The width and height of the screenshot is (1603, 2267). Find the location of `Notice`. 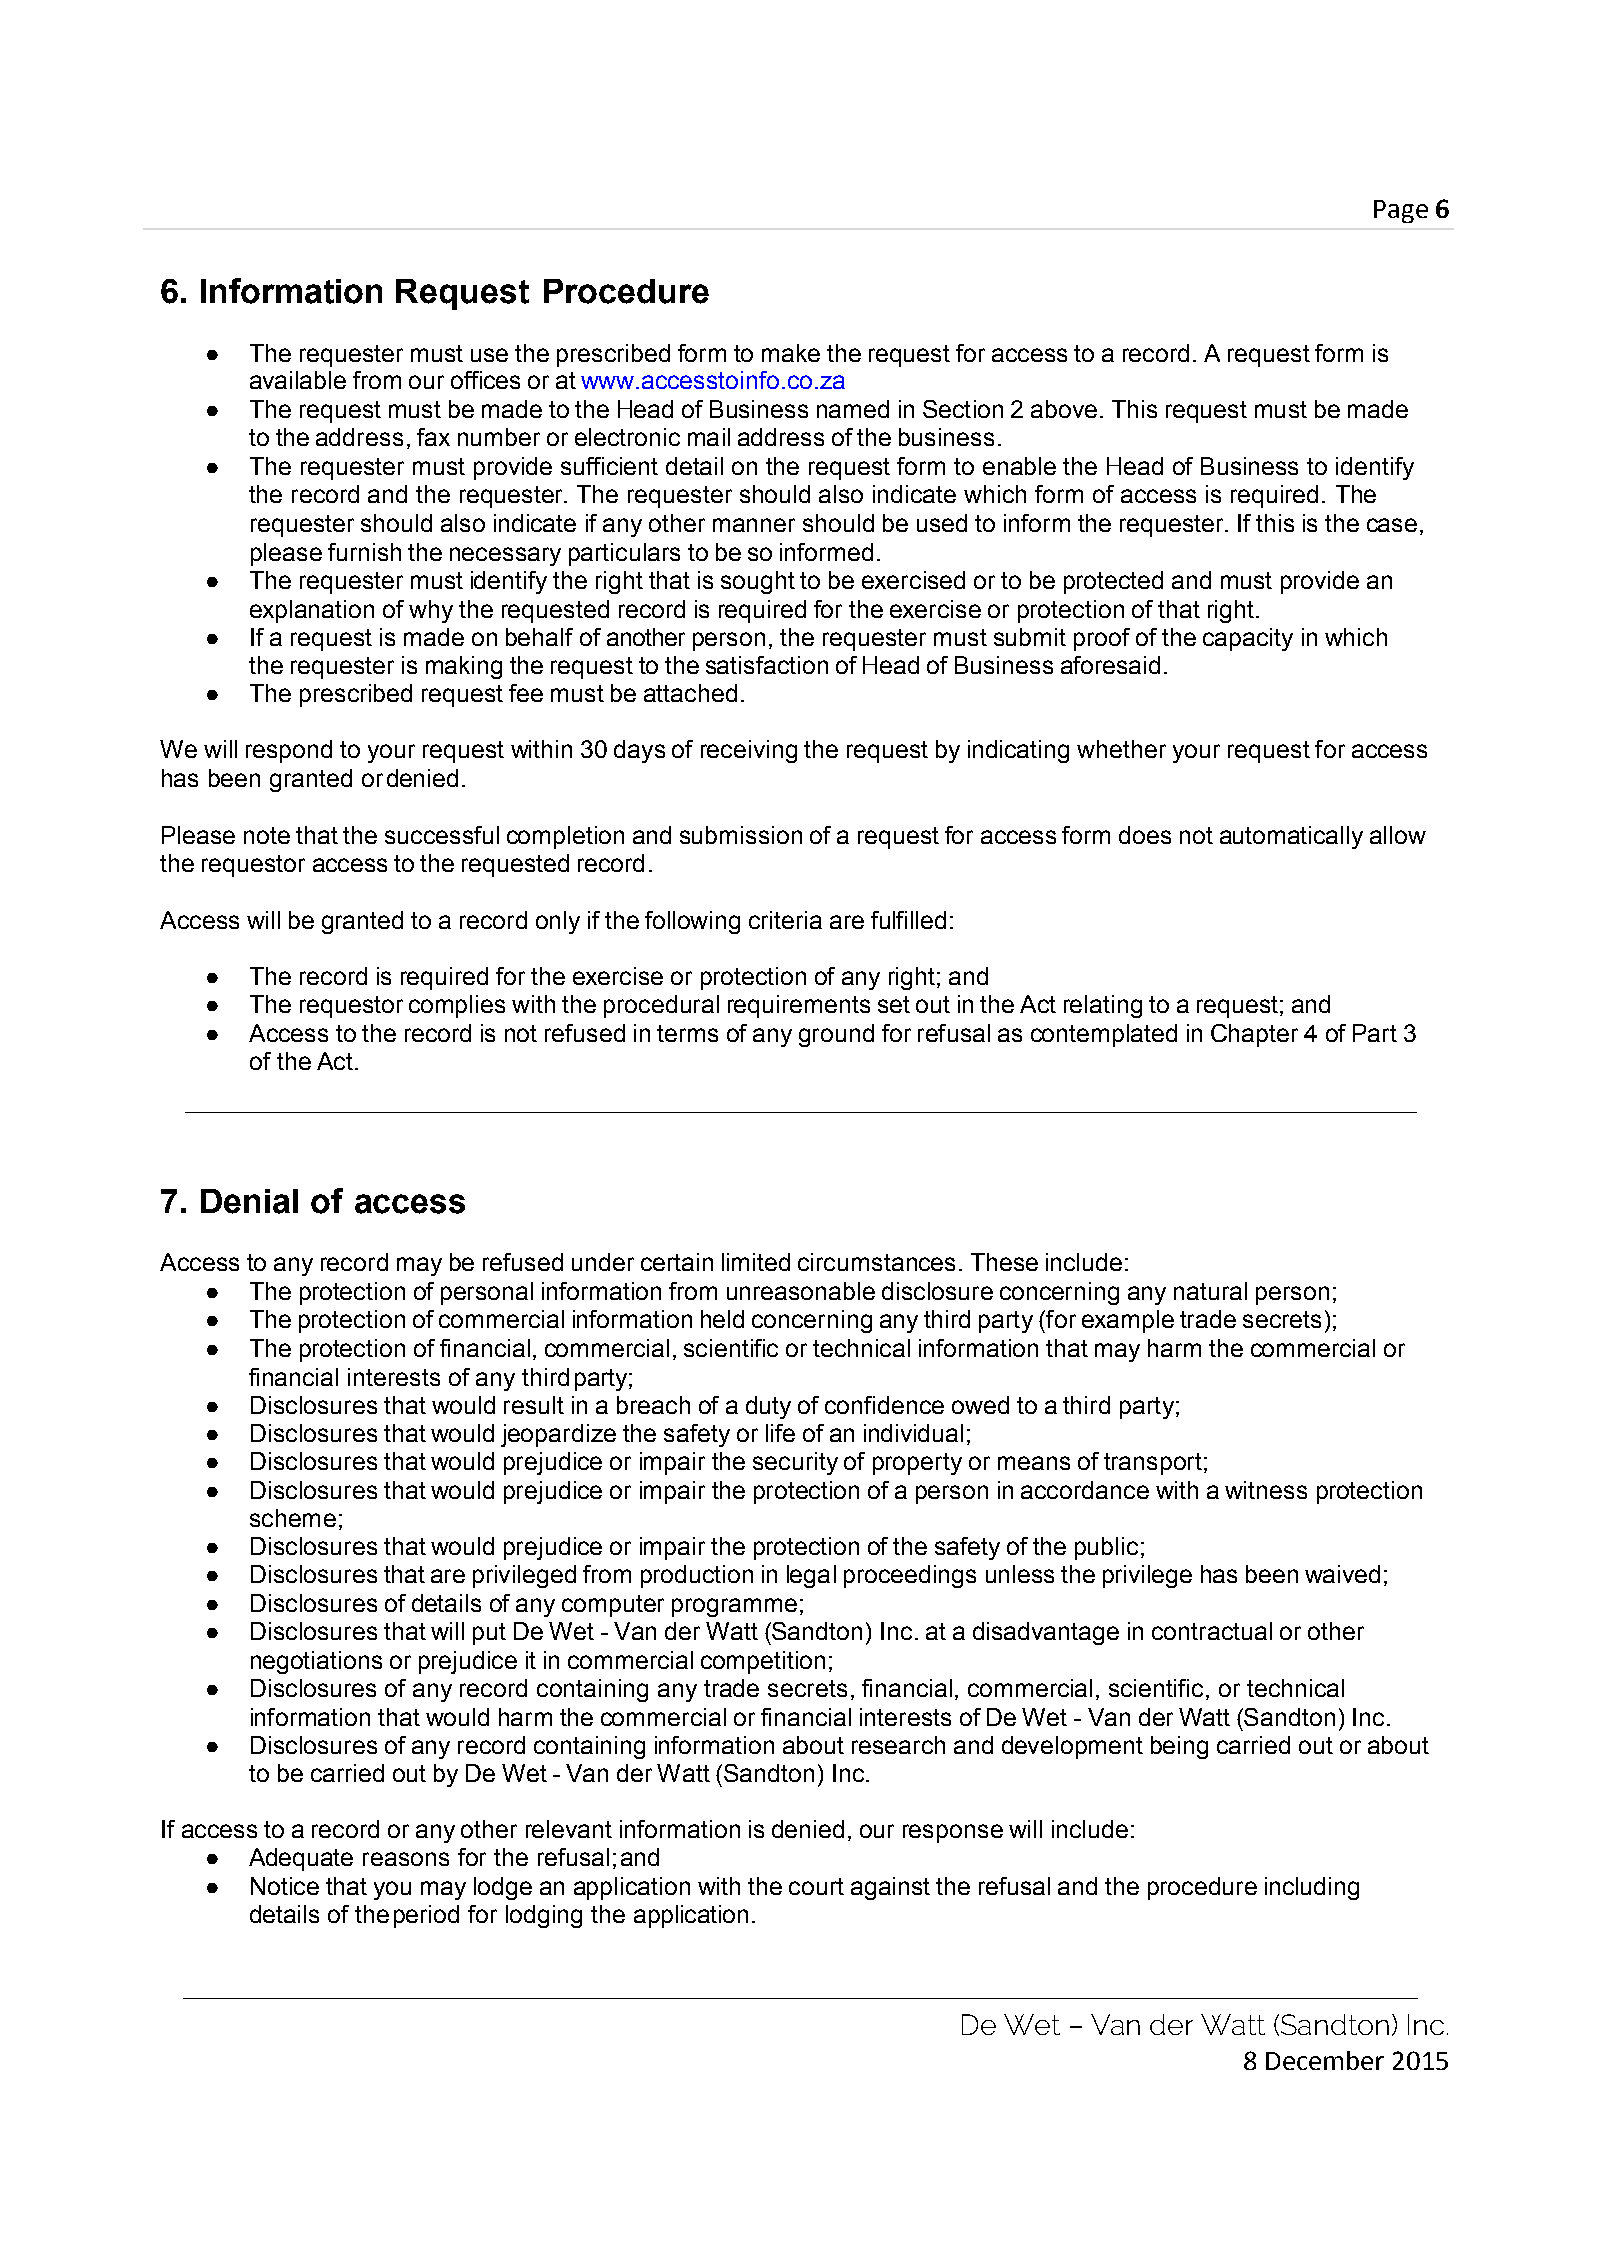

Notice is located at coordinates (285, 1886).
